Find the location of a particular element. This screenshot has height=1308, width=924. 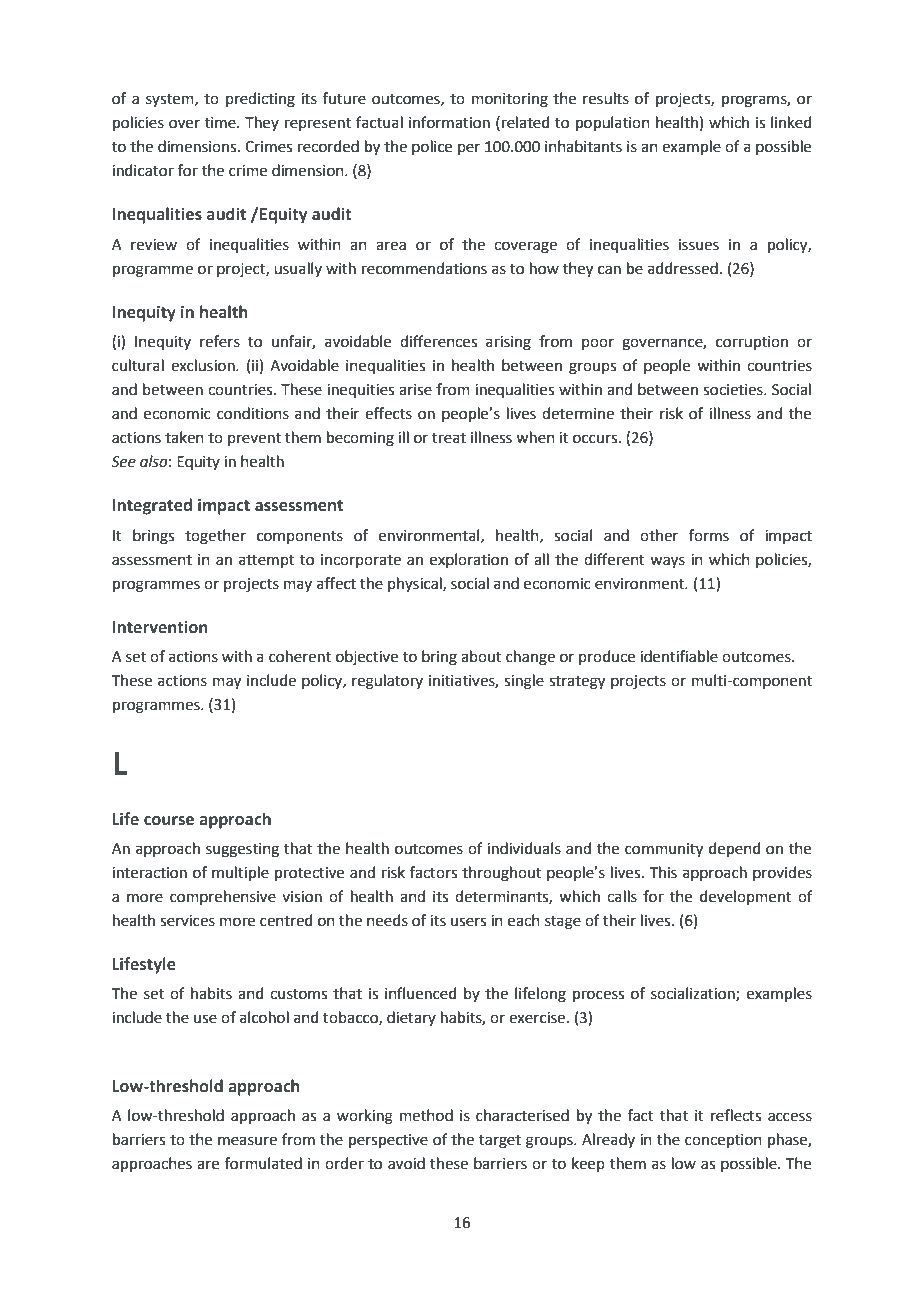

linked is located at coordinates (791, 122).
